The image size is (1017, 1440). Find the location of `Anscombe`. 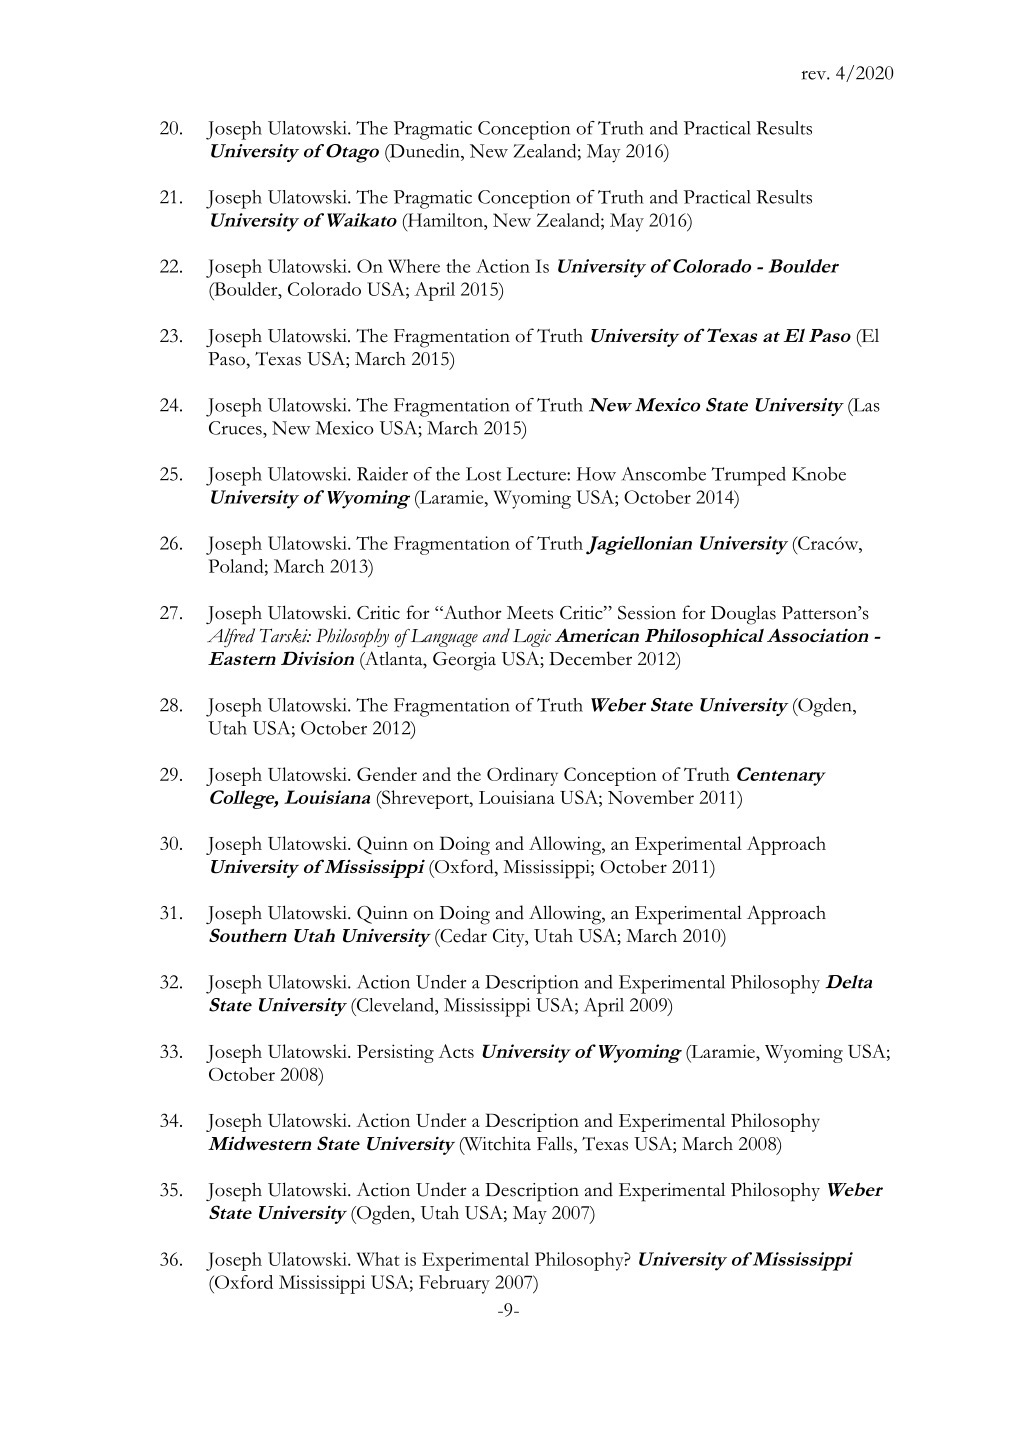

Anscombe is located at coordinates (663, 474).
